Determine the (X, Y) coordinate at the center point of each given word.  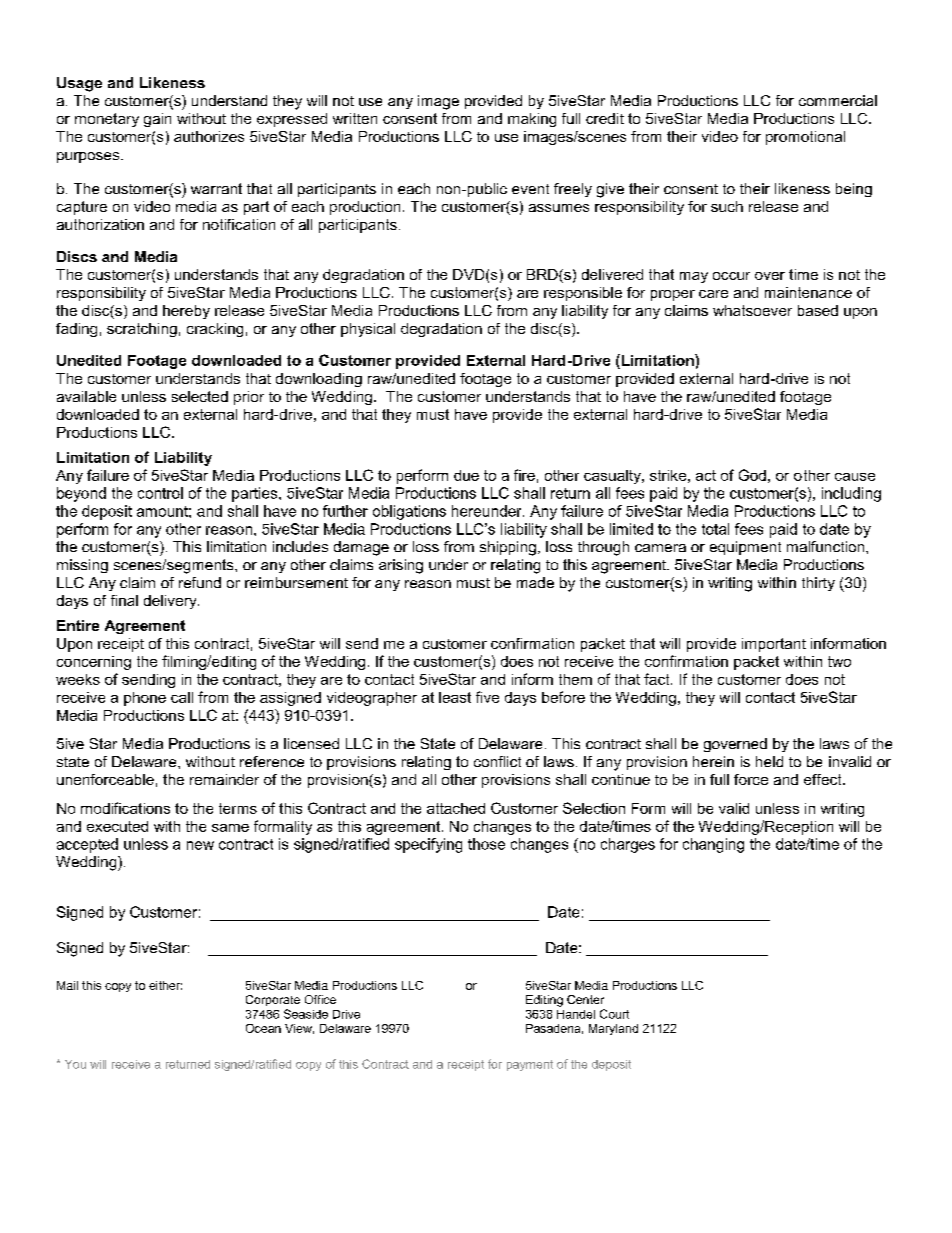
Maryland (613, 1029)
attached (456, 808)
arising (401, 566)
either (165, 985)
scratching (142, 330)
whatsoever (752, 310)
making (532, 120)
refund (200, 582)
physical (368, 330)
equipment (745, 548)
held (769, 761)
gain (157, 120)
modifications (125, 808)
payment (530, 1065)
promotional (805, 138)
